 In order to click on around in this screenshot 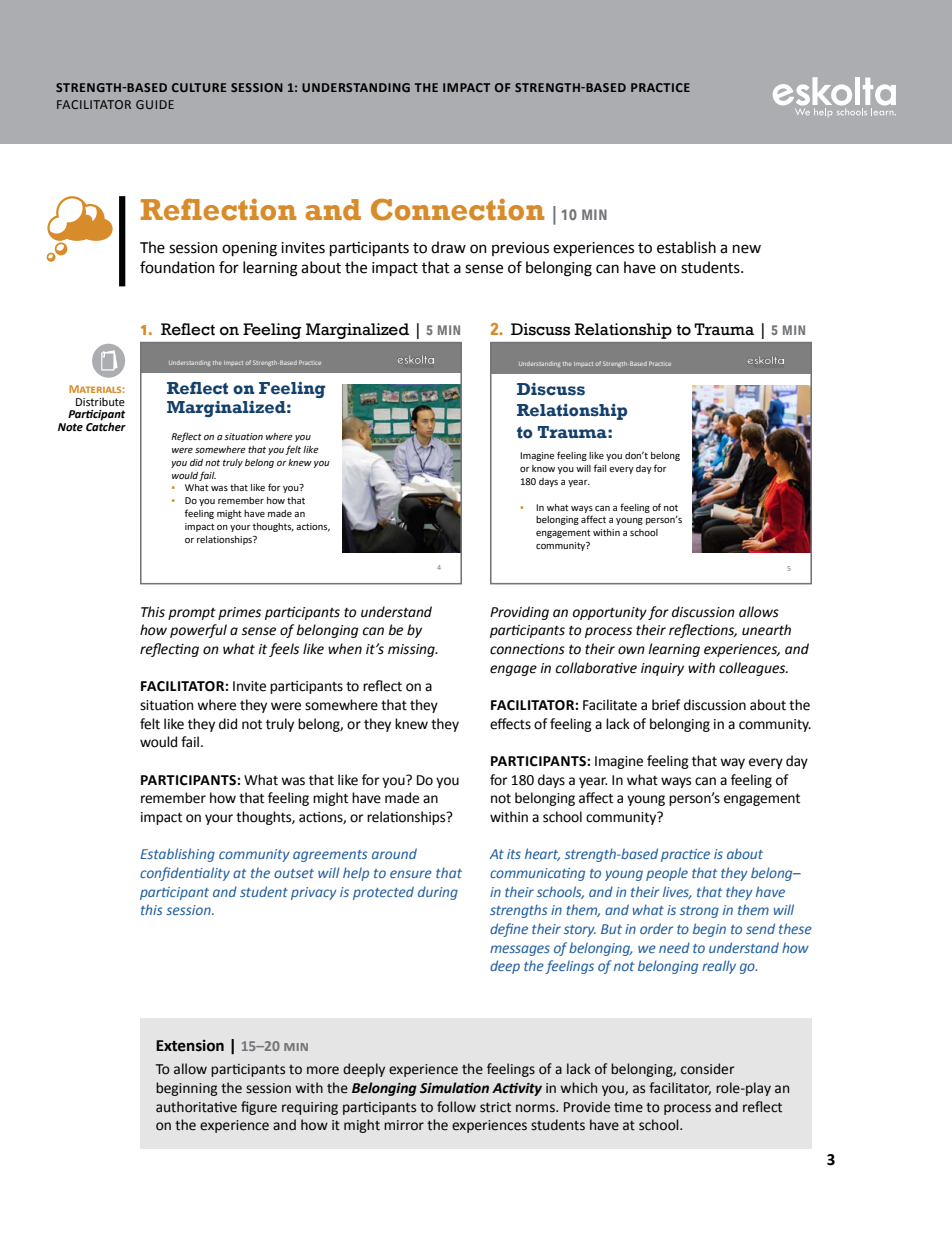, I will do `click(394, 853)`.
